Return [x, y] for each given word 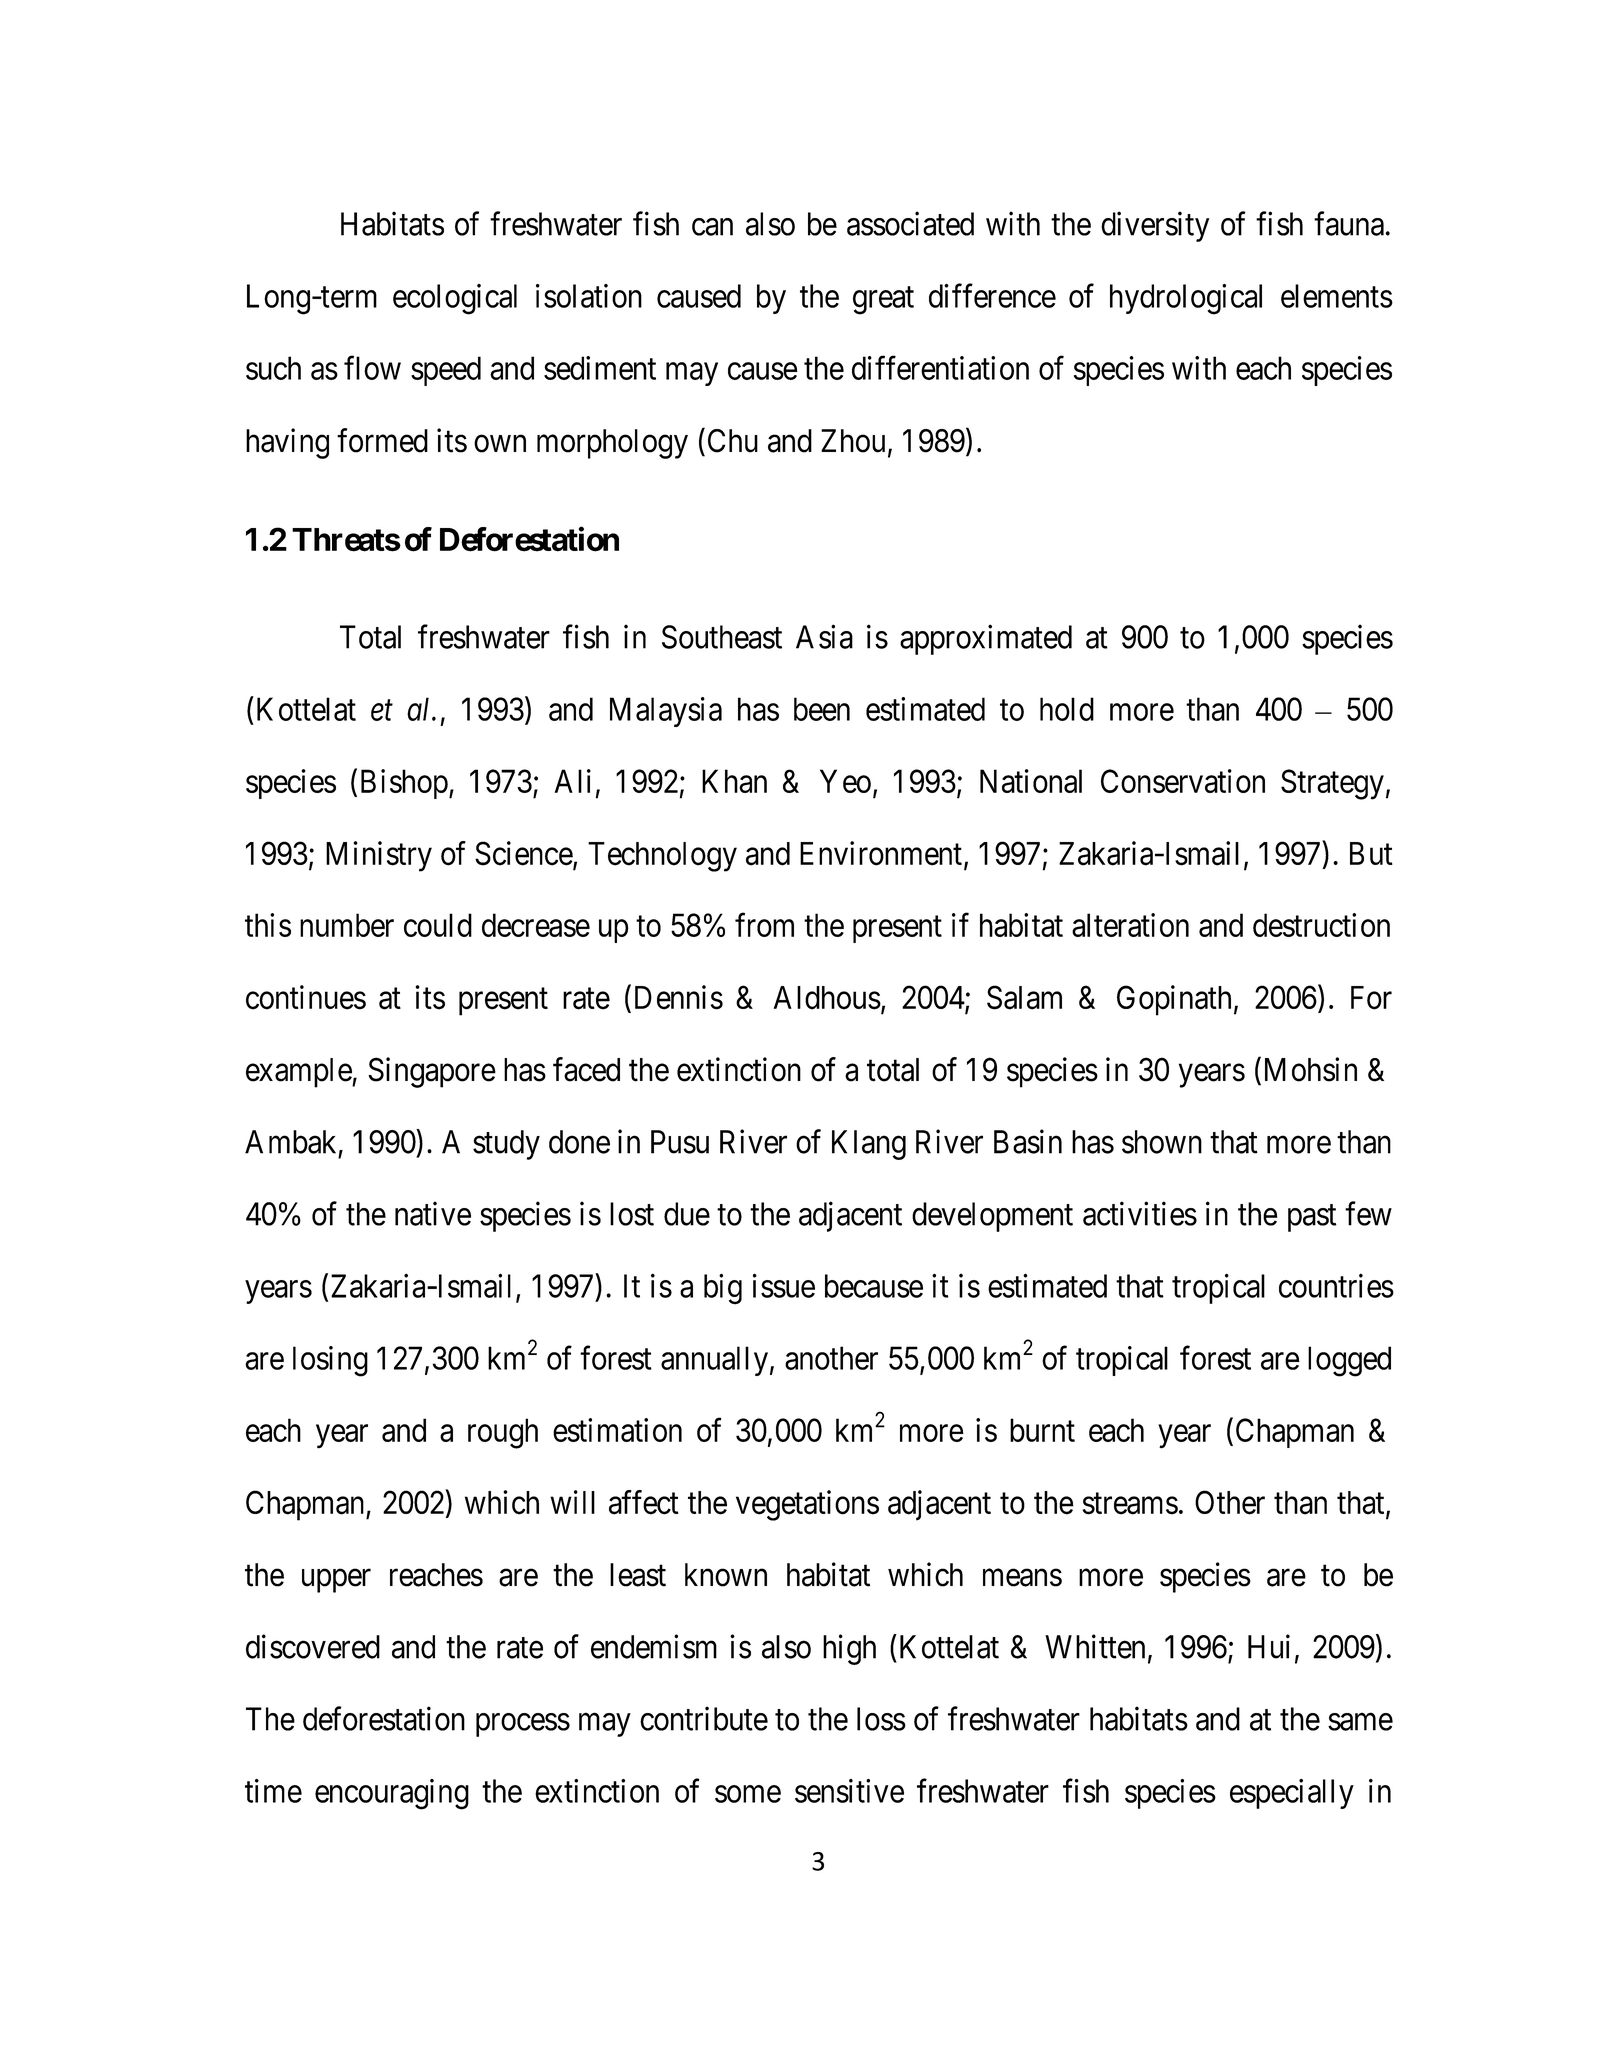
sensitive [849, 1791]
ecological [455, 299]
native [433, 1213]
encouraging [392, 1794]
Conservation [1183, 781]
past [1312, 1218]
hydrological [1186, 299]
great [883, 301]
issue [784, 1285]
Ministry [379, 856]
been [822, 709]
